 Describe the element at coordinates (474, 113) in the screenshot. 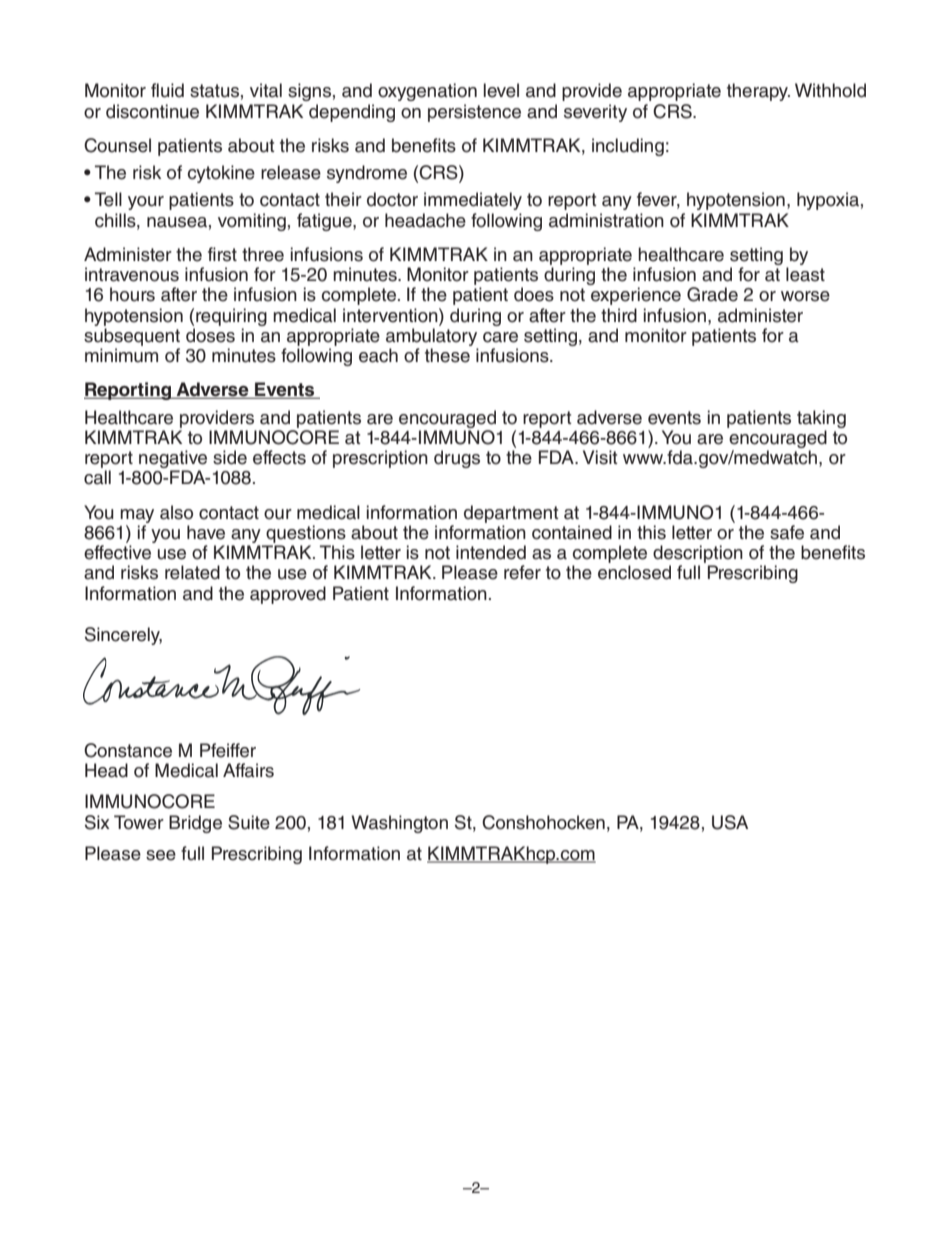

I see `persistence` at that location.
